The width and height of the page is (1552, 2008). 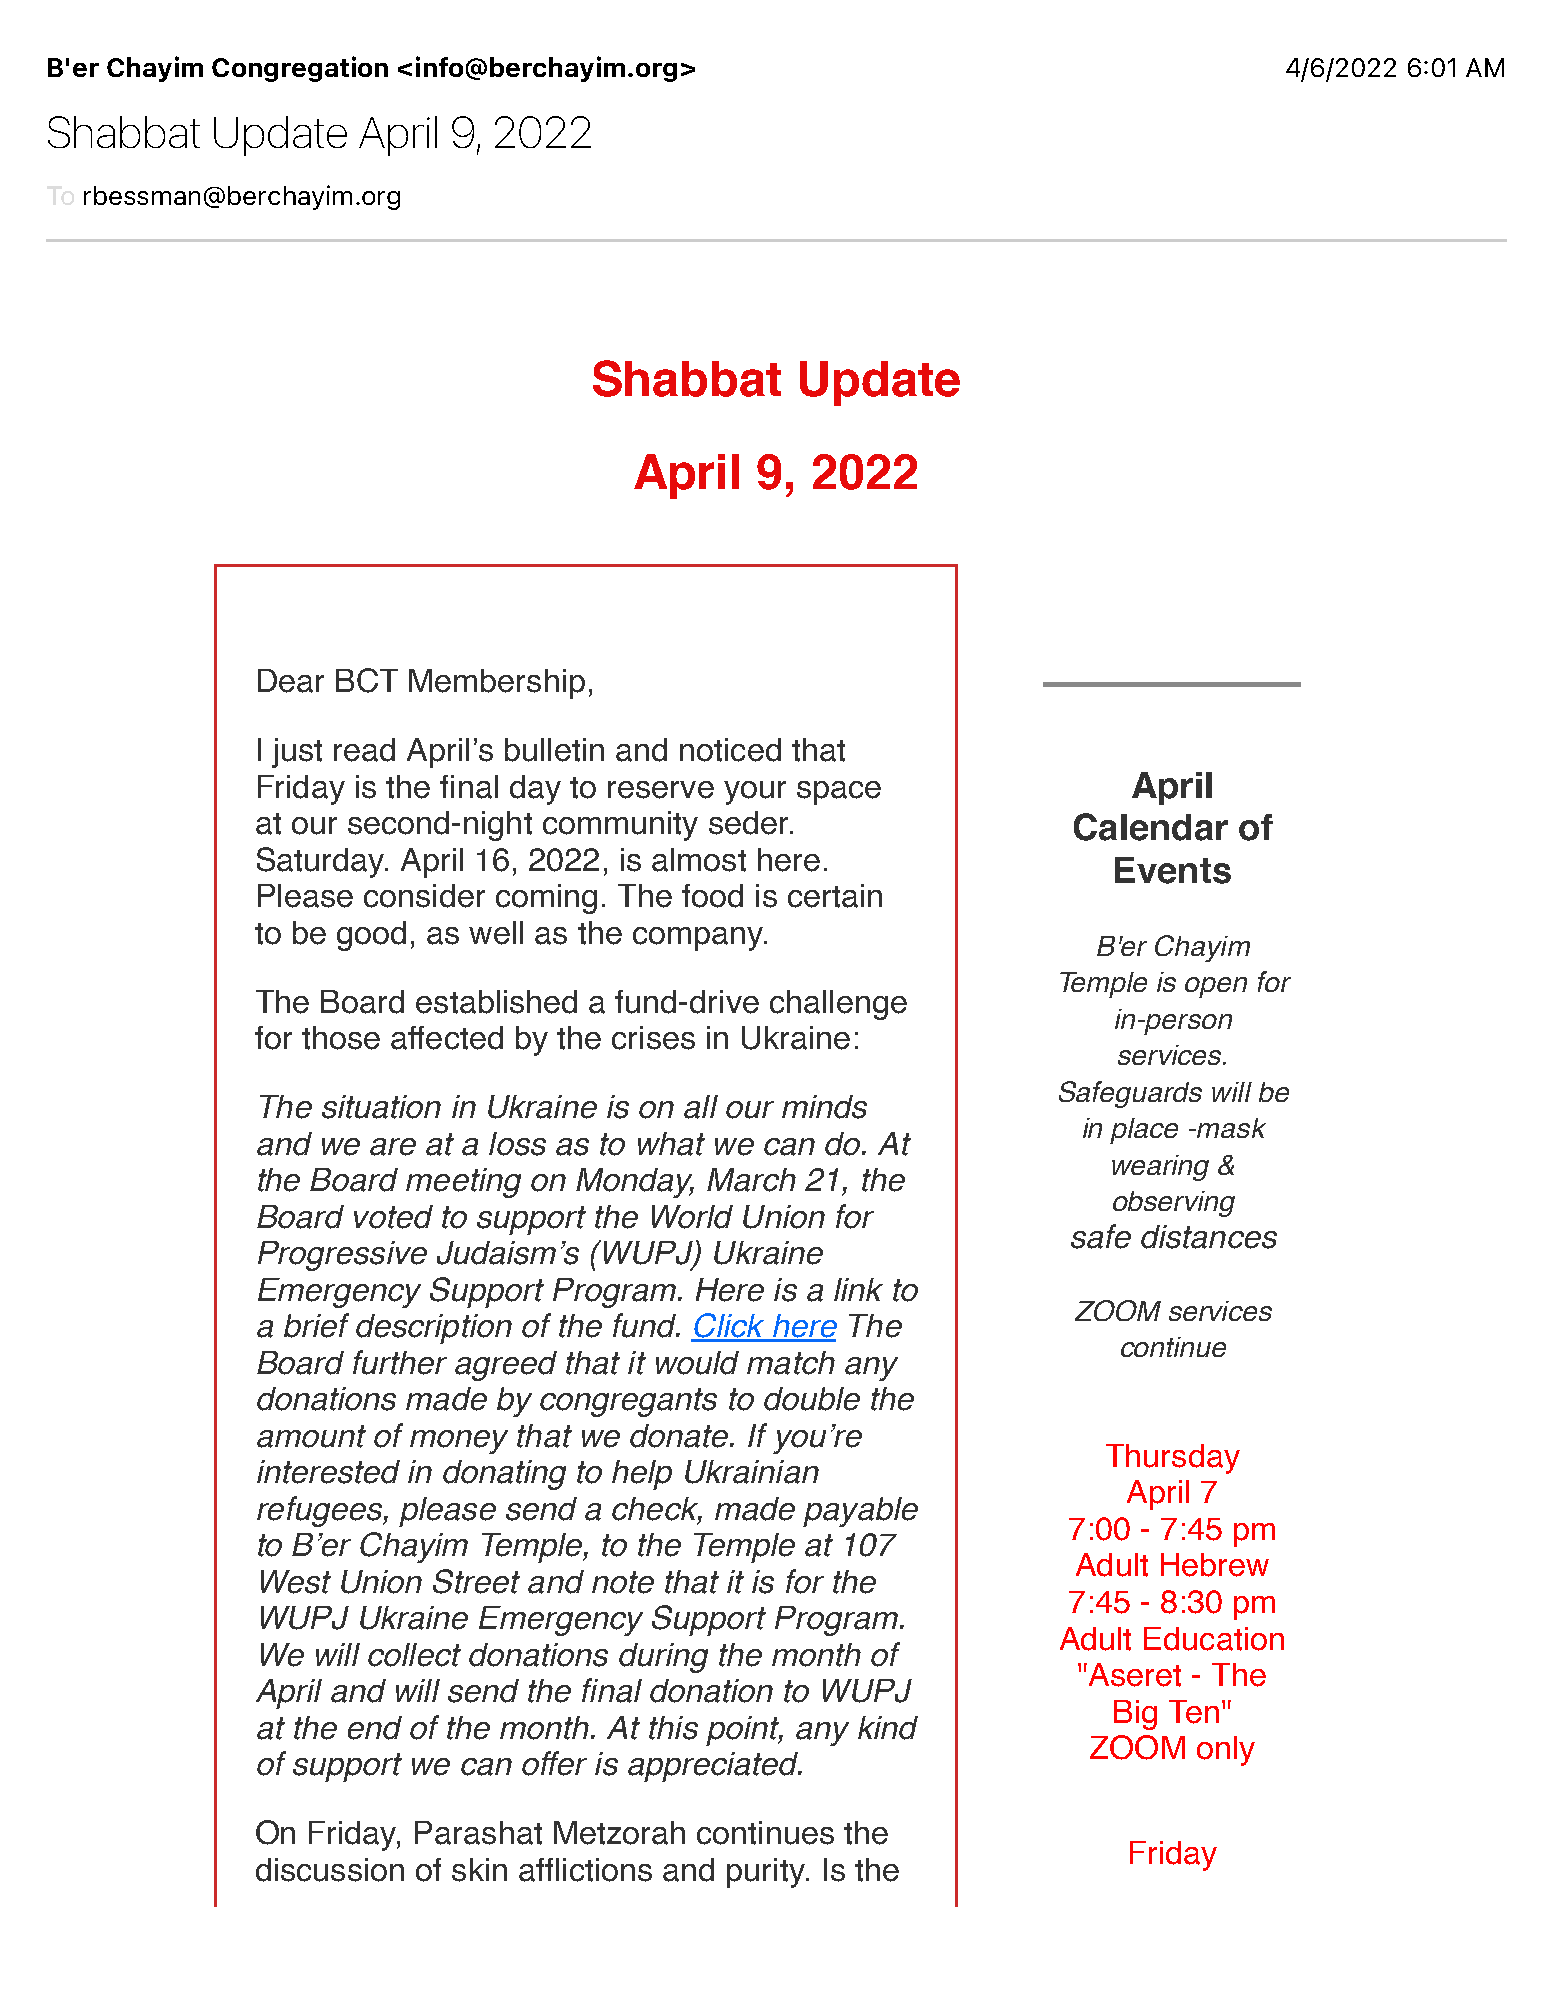 What do you see at coordinates (291, 681) in the page?
I see `Dear` at bounding box center [291, 681].
